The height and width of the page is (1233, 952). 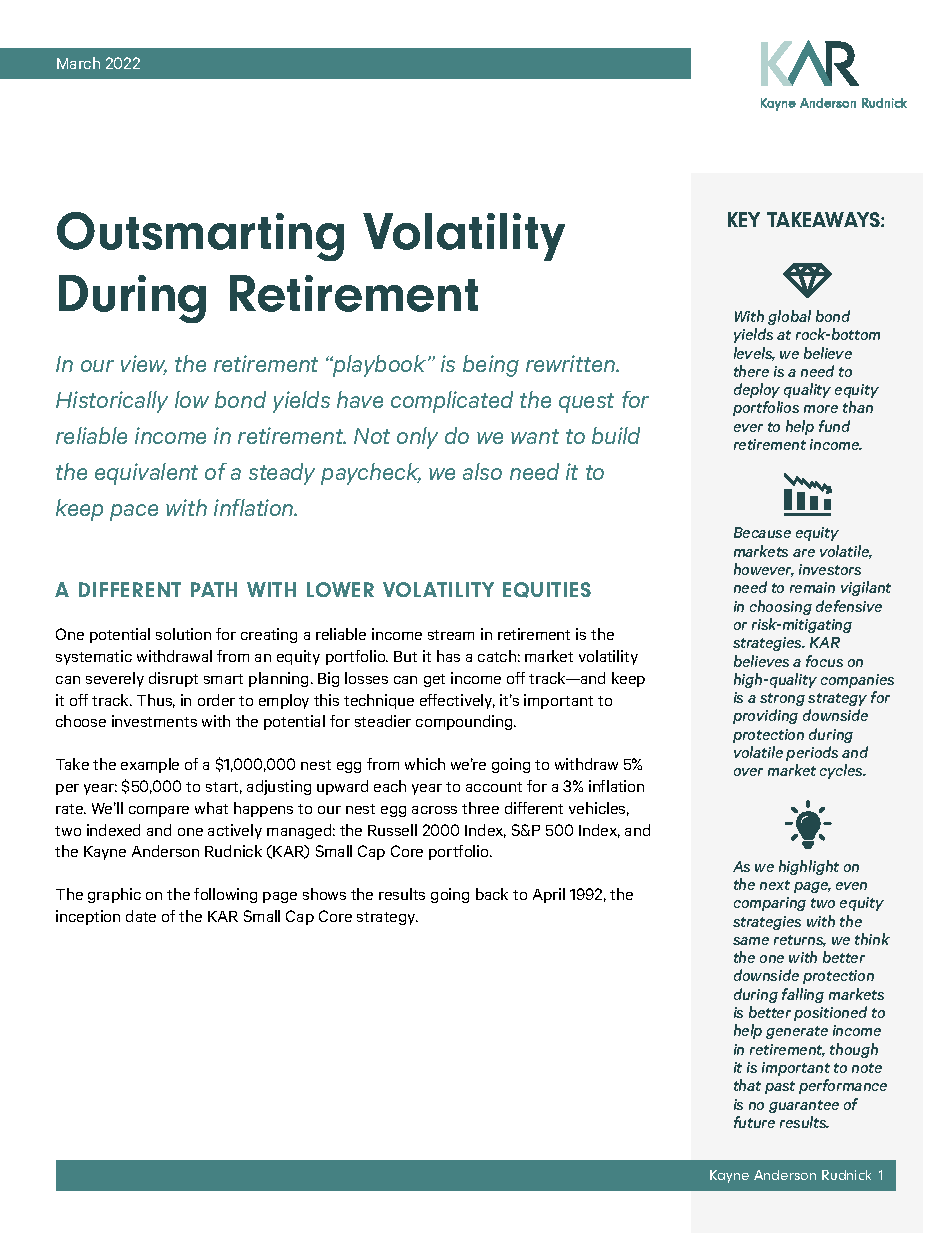 What do you see at coordinates (754, 354) in the page?
I see `levels` at bounding box center [754, 354].
